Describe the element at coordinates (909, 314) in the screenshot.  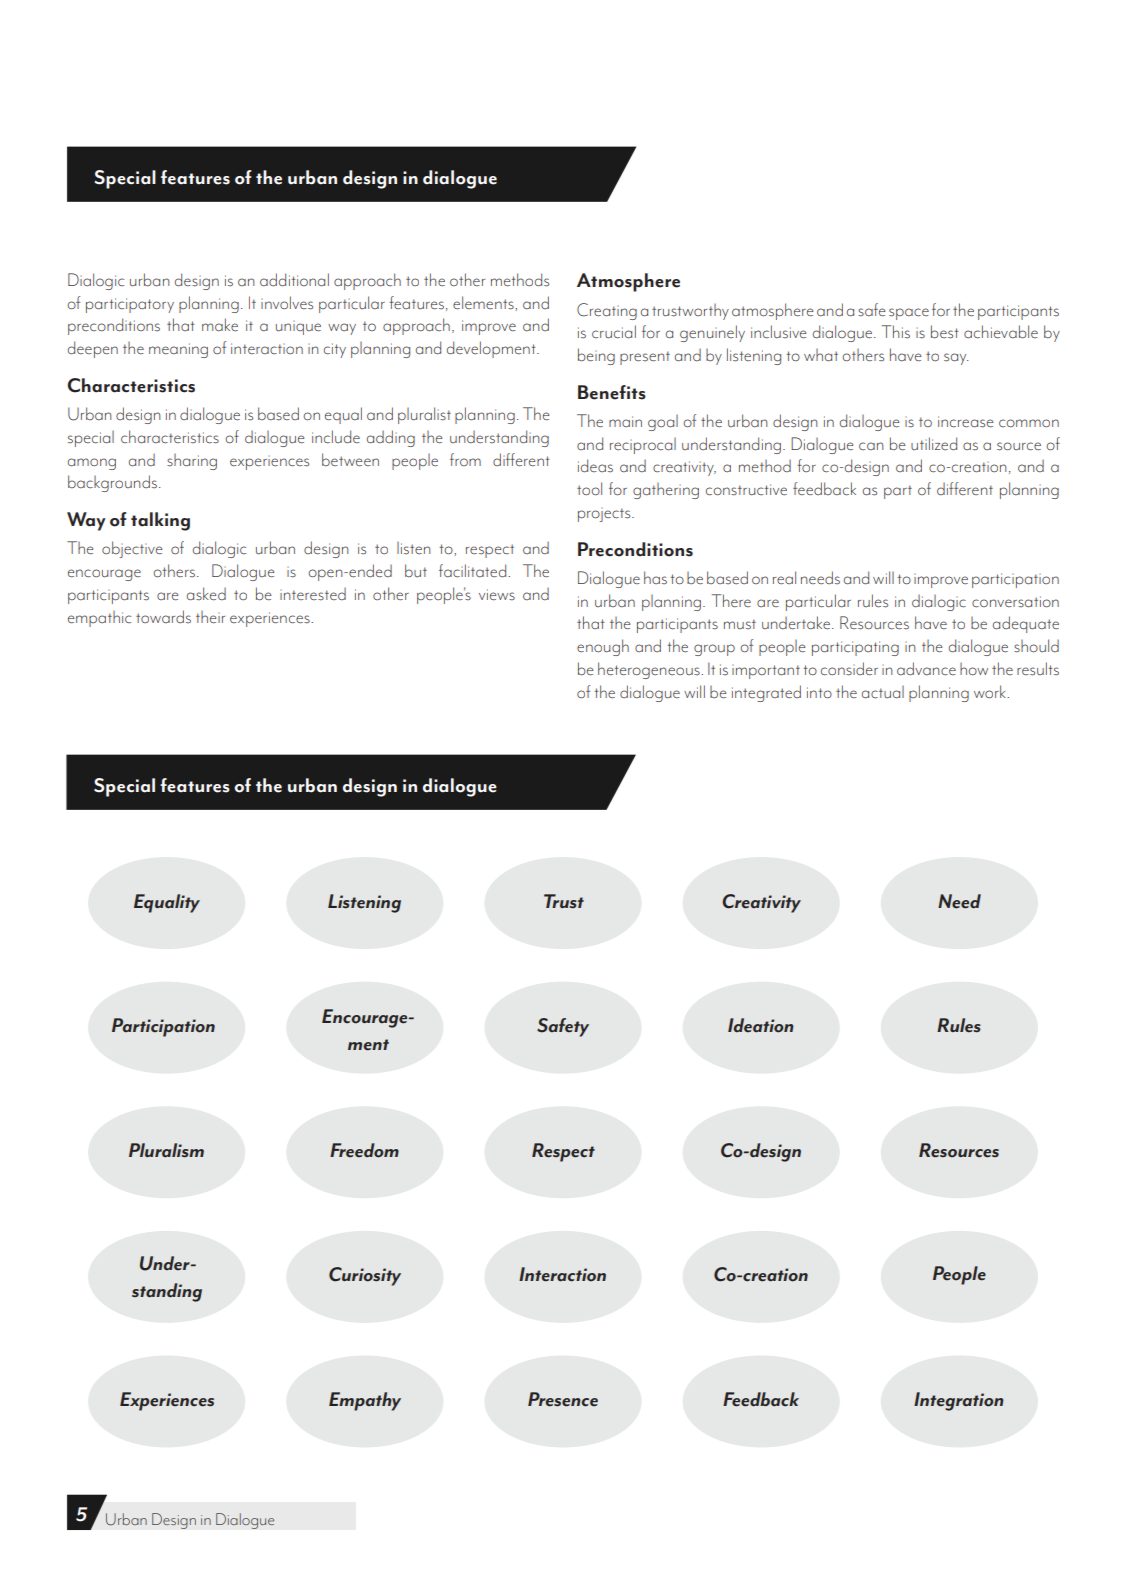
I see `space` at that location.
